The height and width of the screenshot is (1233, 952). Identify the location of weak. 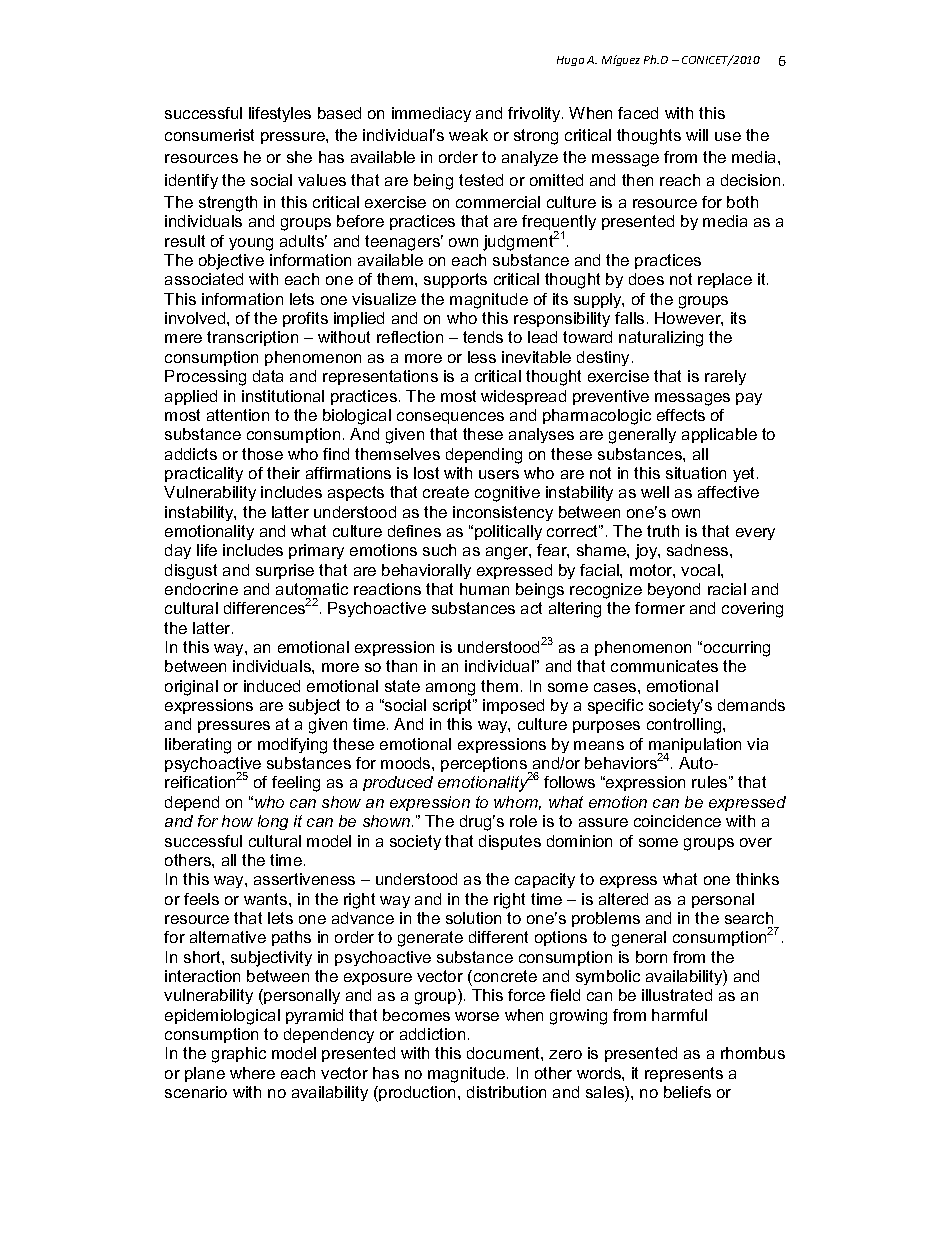
(468, 135).
